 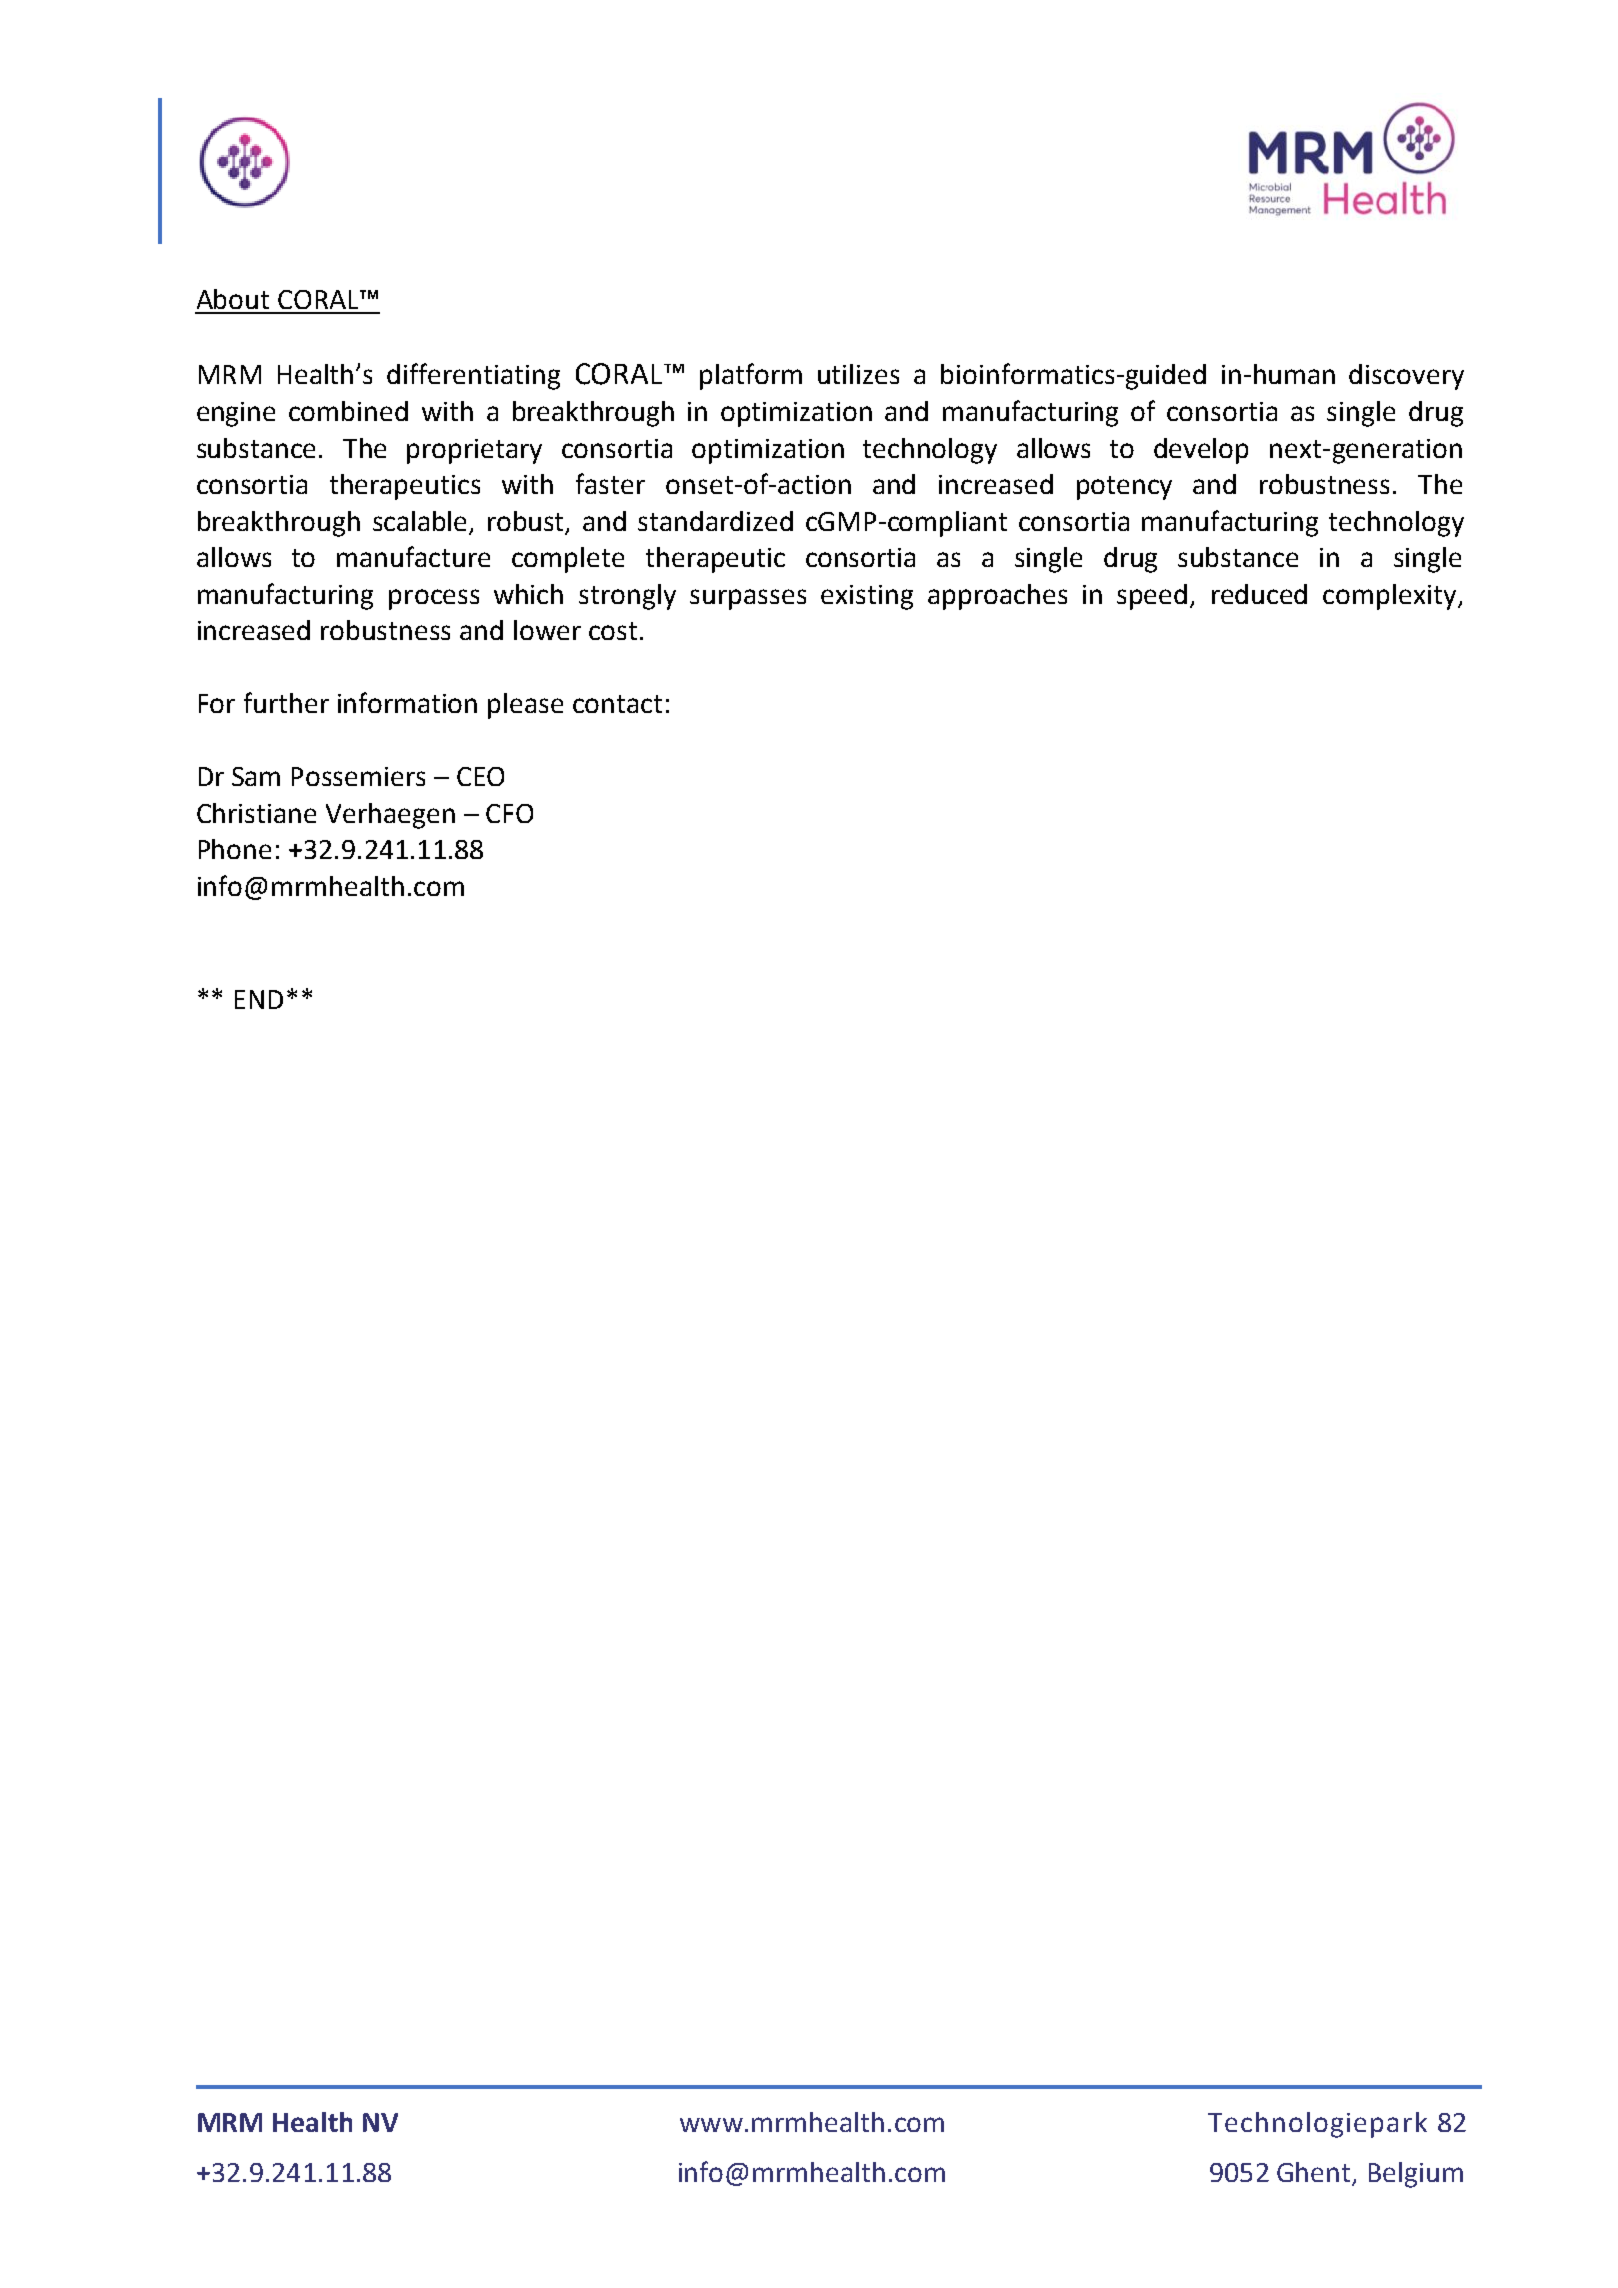 I want to click on END, so click(x=259, y=999).
